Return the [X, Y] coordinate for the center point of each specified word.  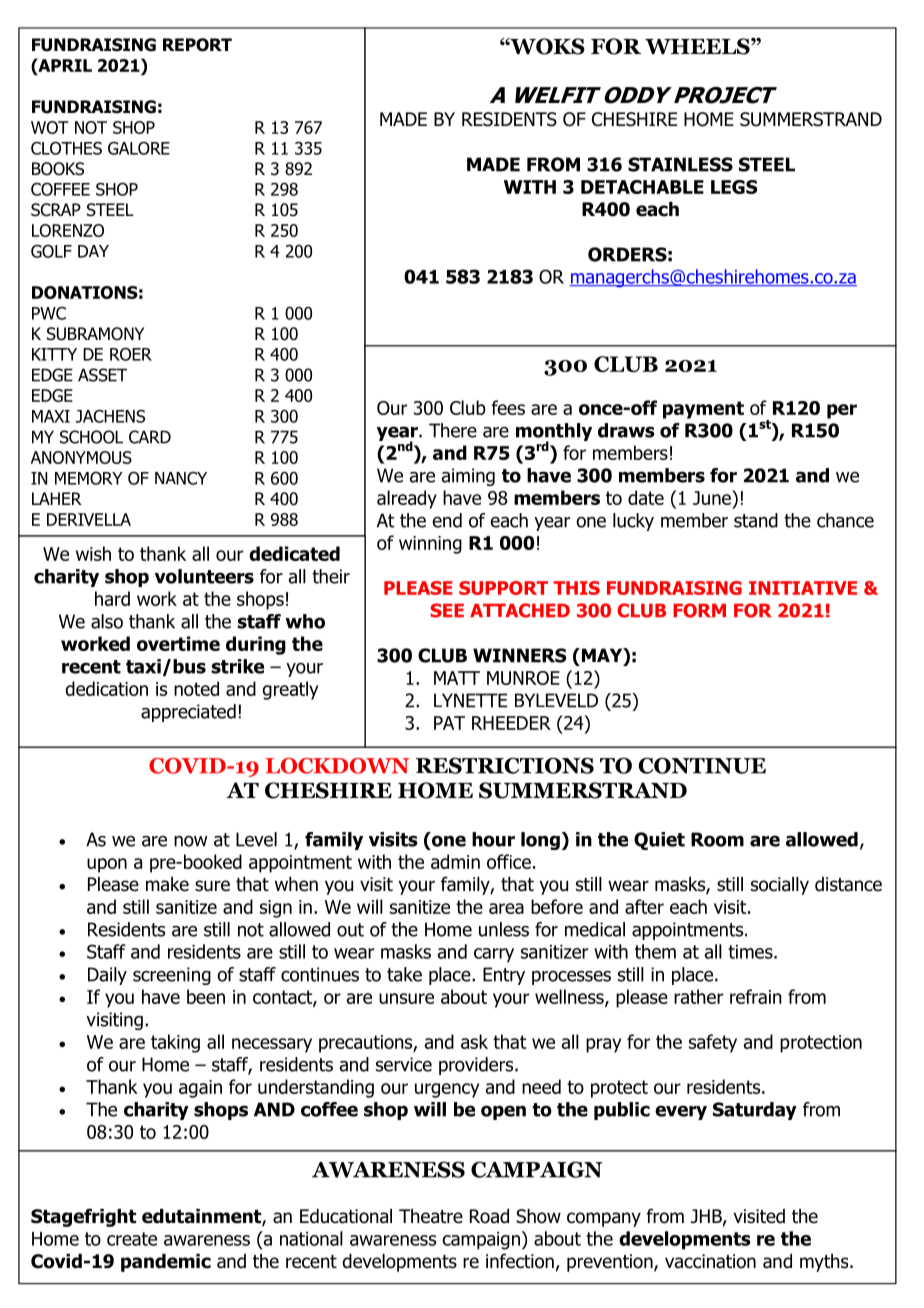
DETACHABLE [642, 187]
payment [703, 410]
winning [430, 545]
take [404, 974]
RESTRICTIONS [505, 765]
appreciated [188, 713]
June [713, 497]
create [132, 1239]
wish [93, 553]
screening [172, 976]
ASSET [102, 375]
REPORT [197, 45]
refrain [756, 996]
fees [508, 407]
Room [717, 839]
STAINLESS [680, 164]
